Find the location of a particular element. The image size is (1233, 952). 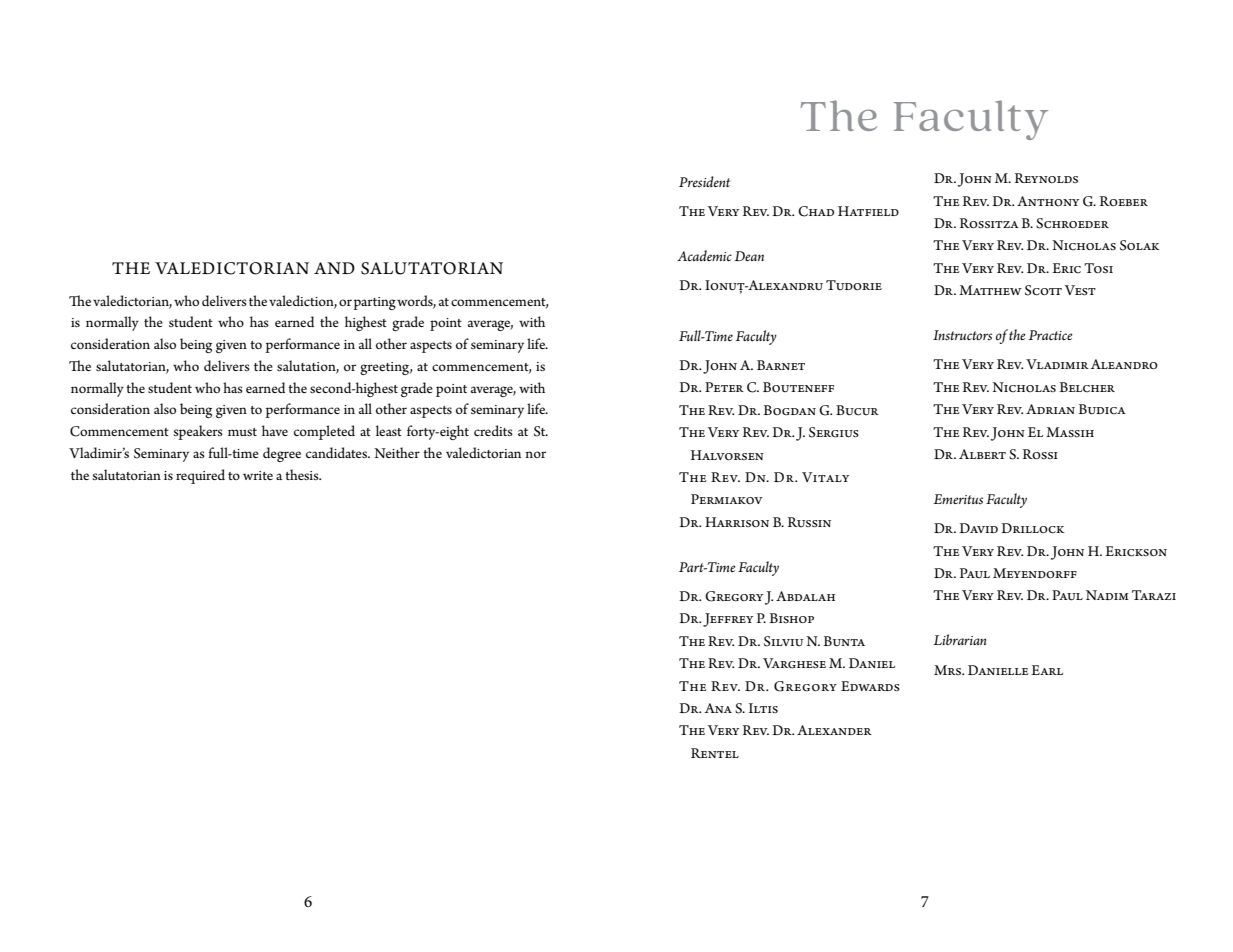

David is located at coordinates (978, 528).
